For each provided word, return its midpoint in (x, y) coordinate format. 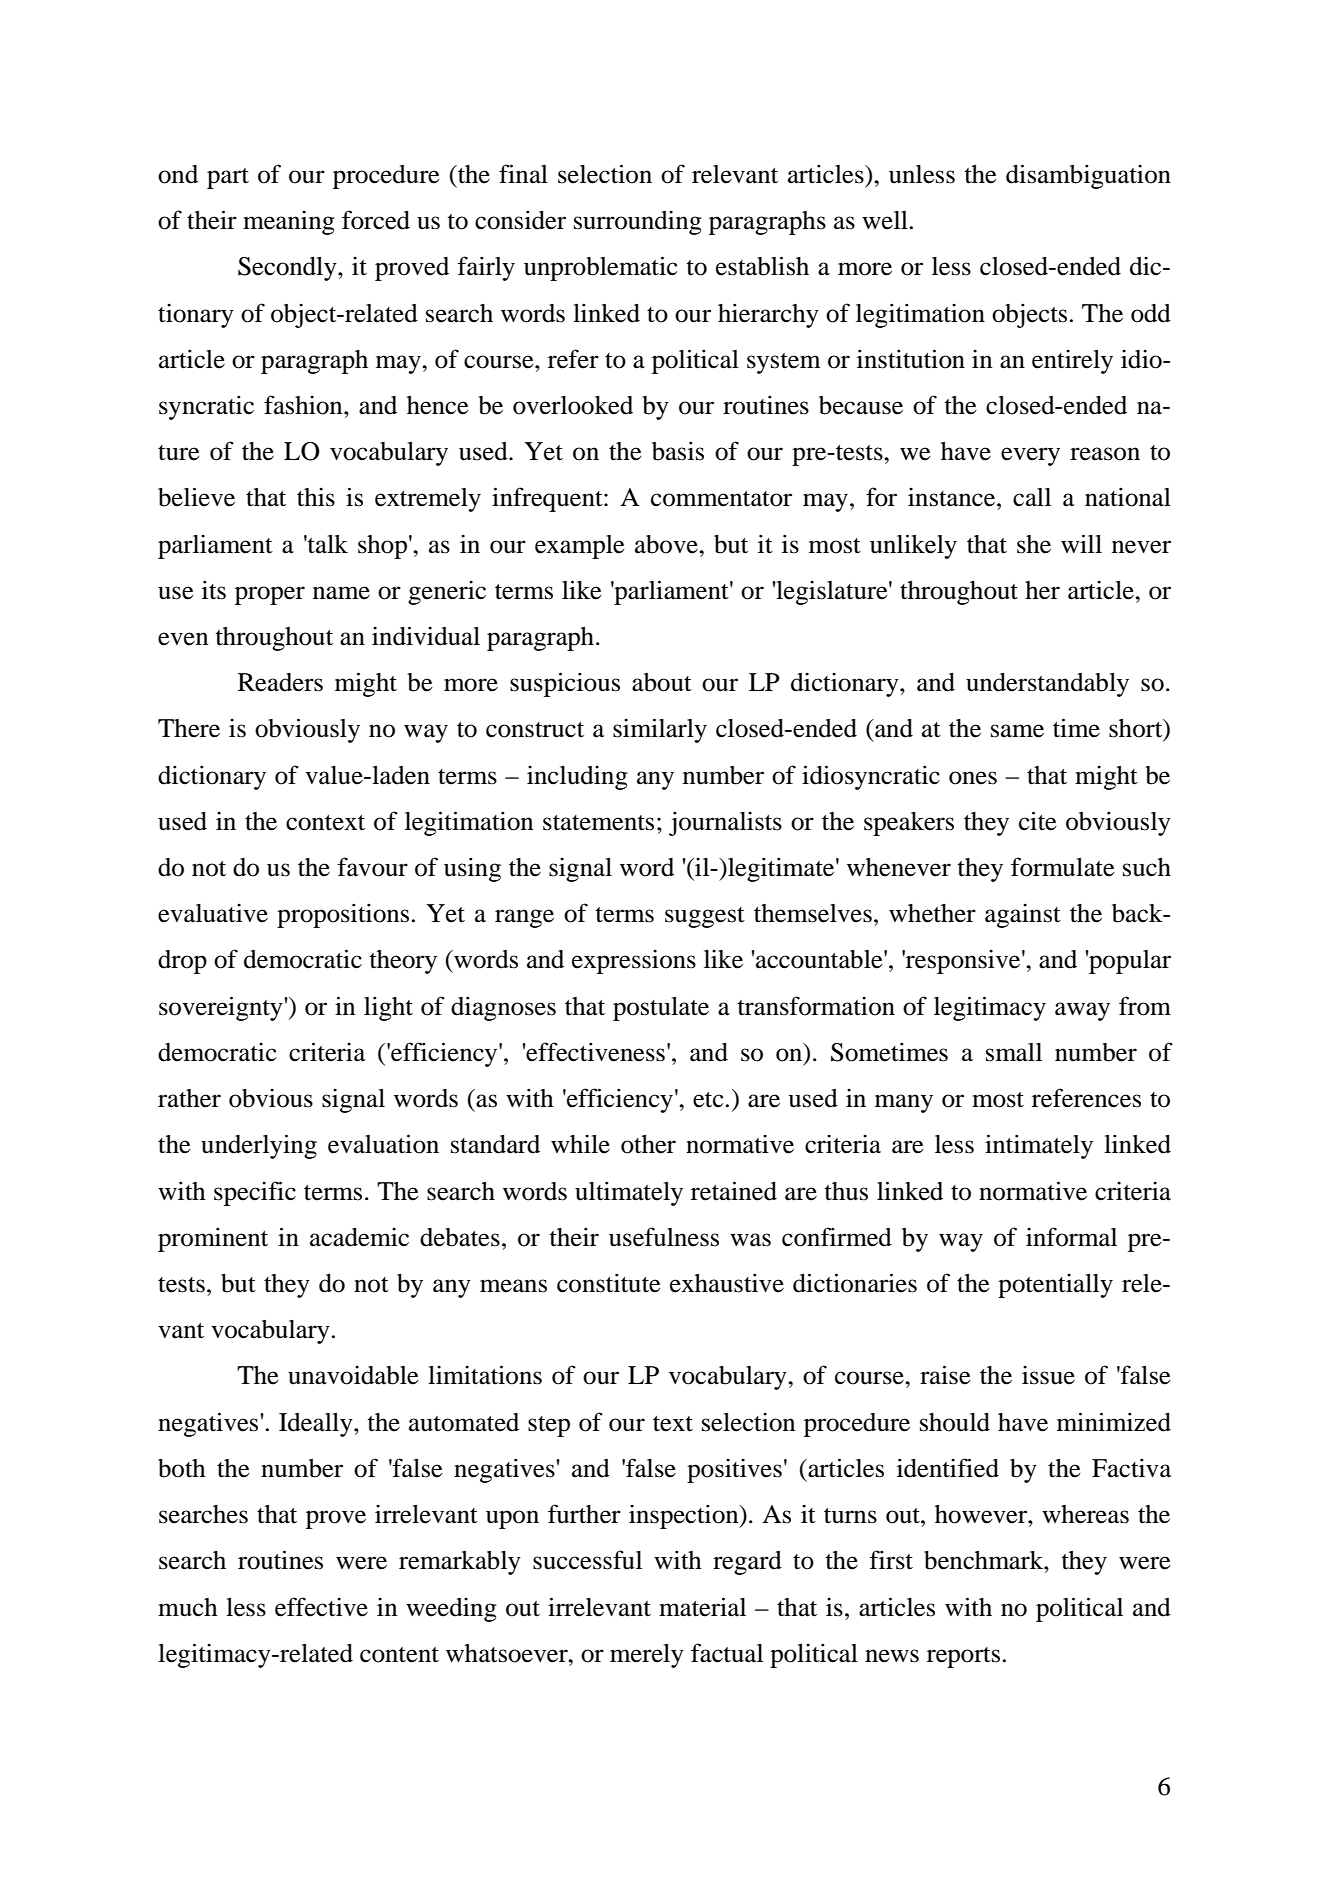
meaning (289, 222)
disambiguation (1088, 176)
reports (963, 1657)
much (188, 1607)
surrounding (638, 222)
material (702, 1607)
